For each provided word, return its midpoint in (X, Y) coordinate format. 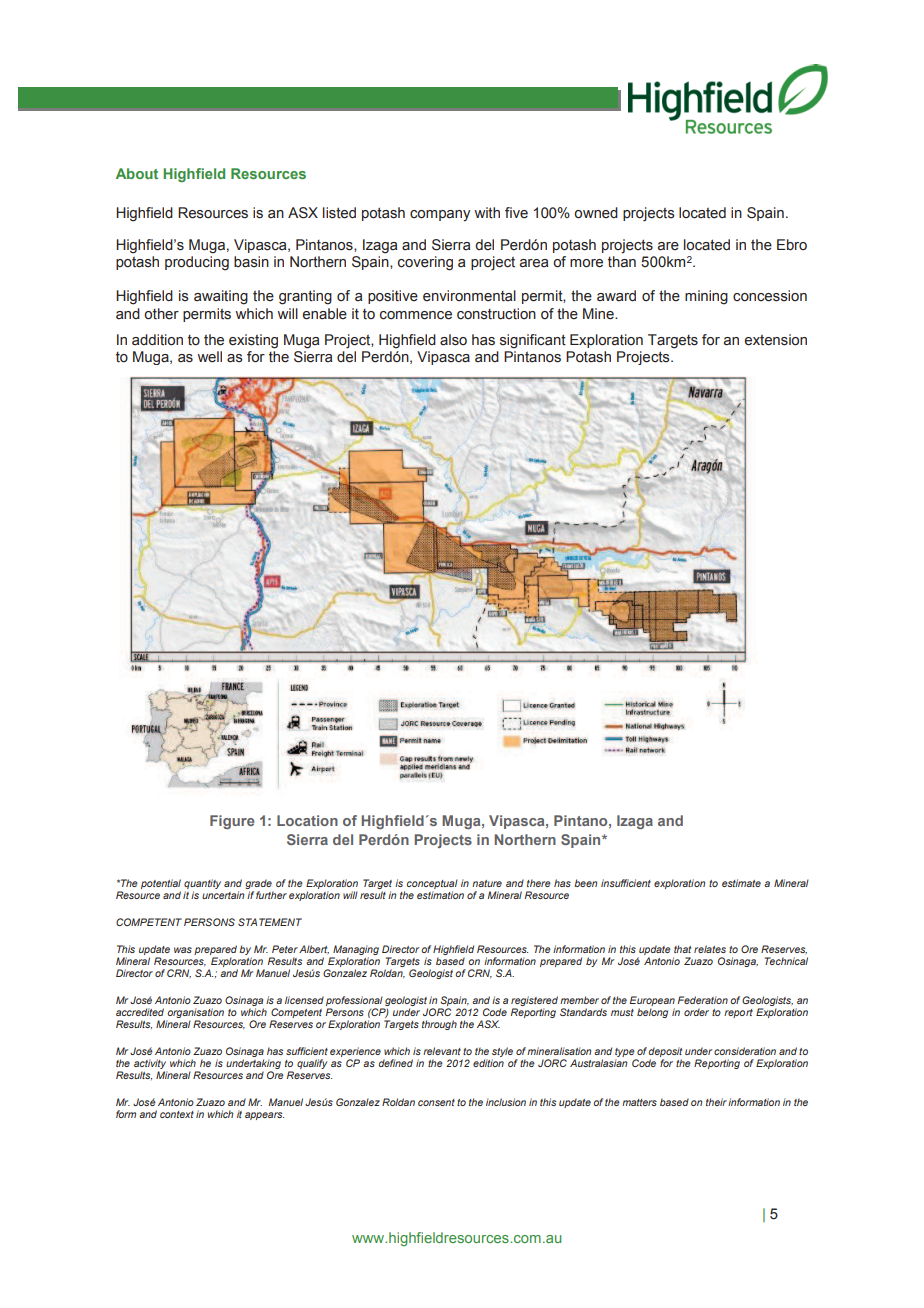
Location (307, 820)
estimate (741, 883)
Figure (232, 822)
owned (596, 213)
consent (436, 1102)
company (440, 215)
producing (197, 263)
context (177, 1114)
